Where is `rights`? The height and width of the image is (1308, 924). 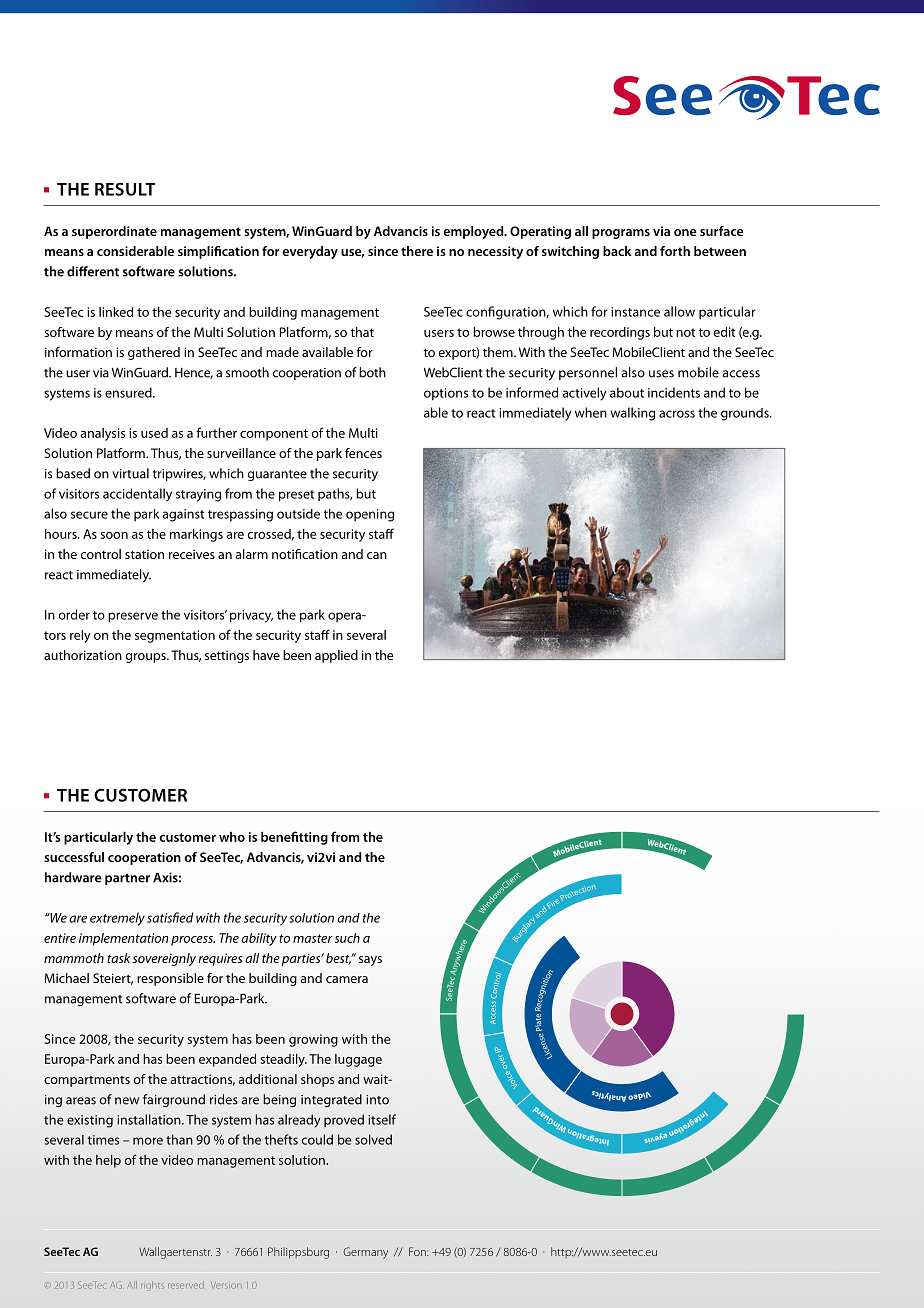 rights is located at coordinates (152, 1286).
